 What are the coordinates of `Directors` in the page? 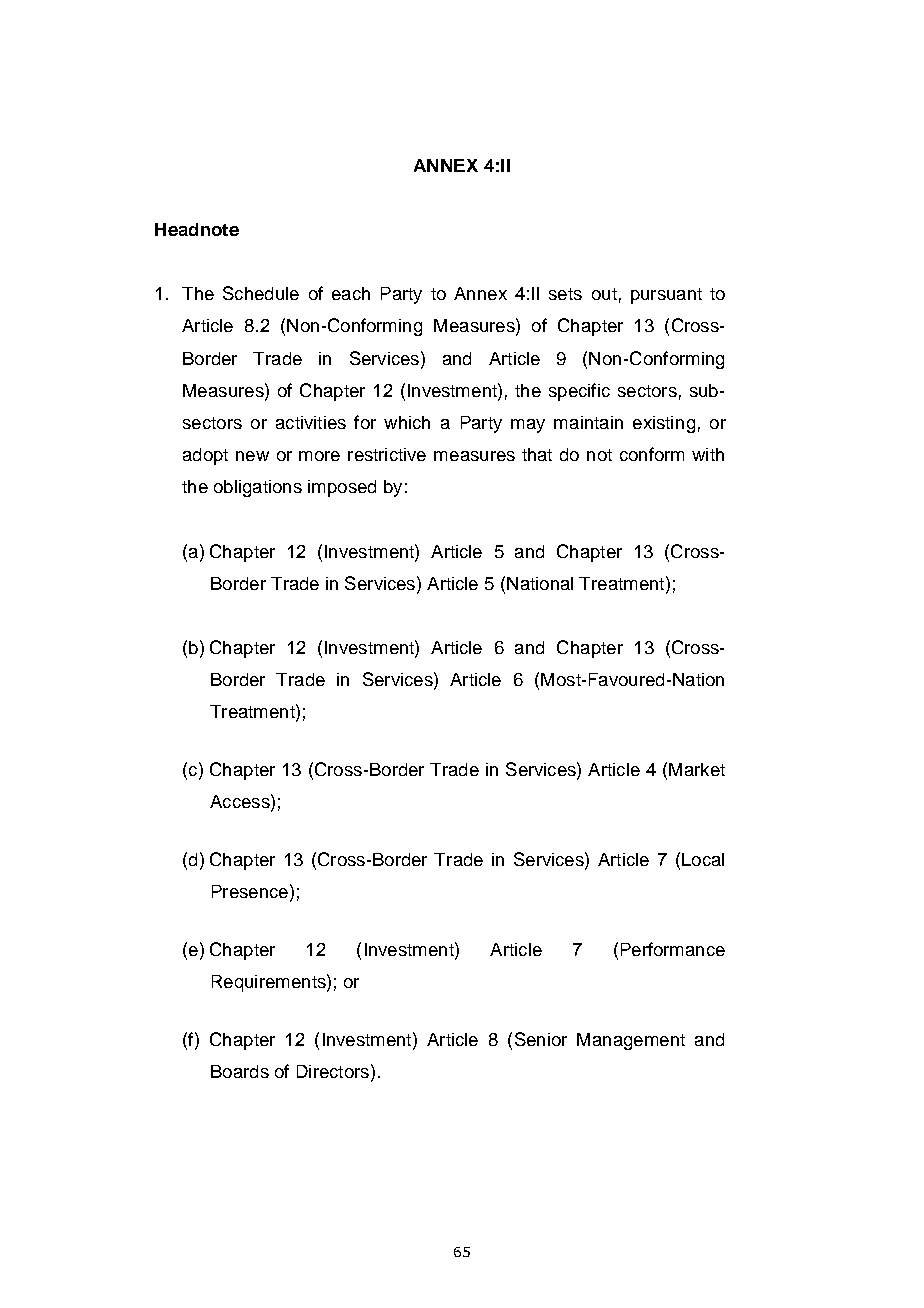 It's located at (333, 1071).
